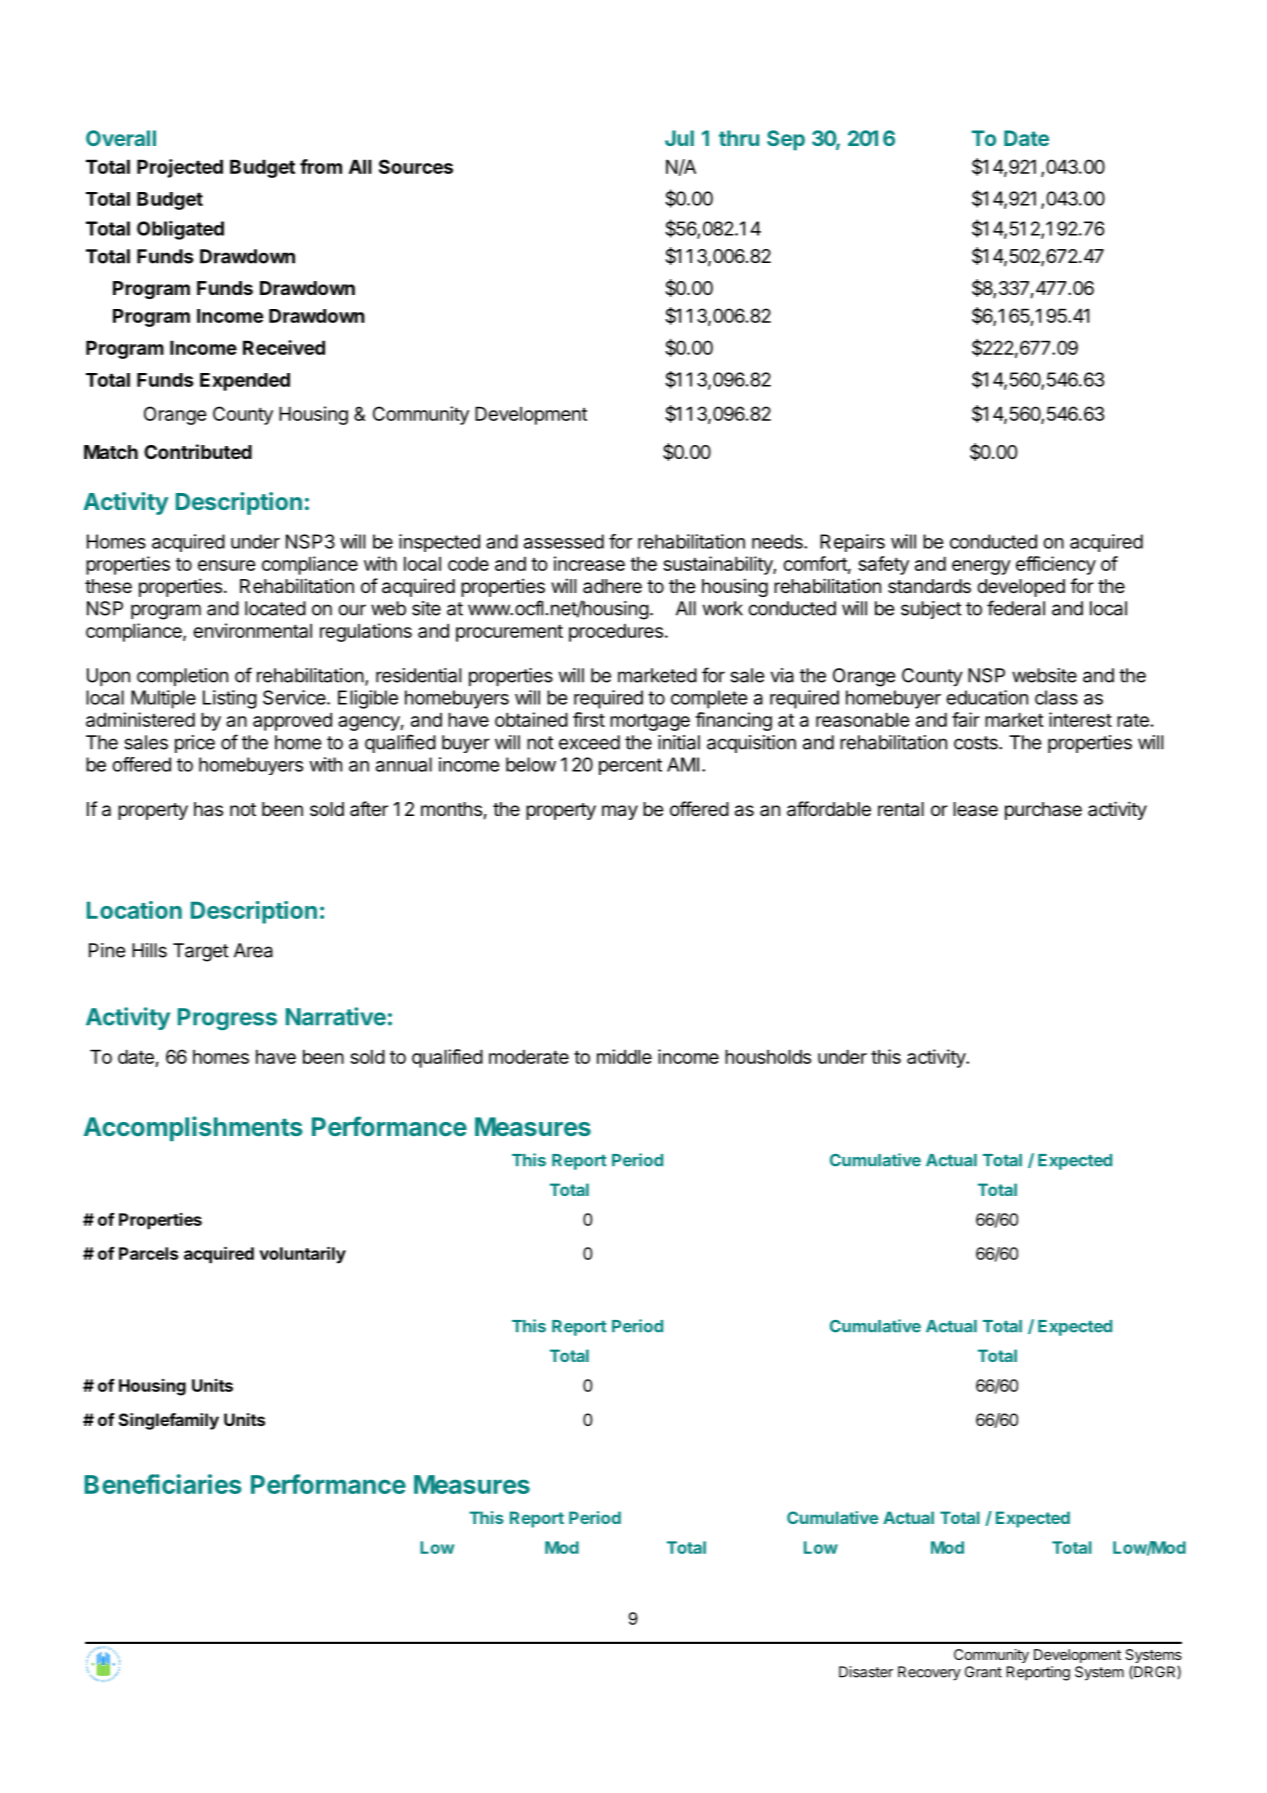 This image has height=1793, width=1267. What do you see at coordinates (624, 1056) in the image?
I see `middle` at bounding box center [624, 1056].
